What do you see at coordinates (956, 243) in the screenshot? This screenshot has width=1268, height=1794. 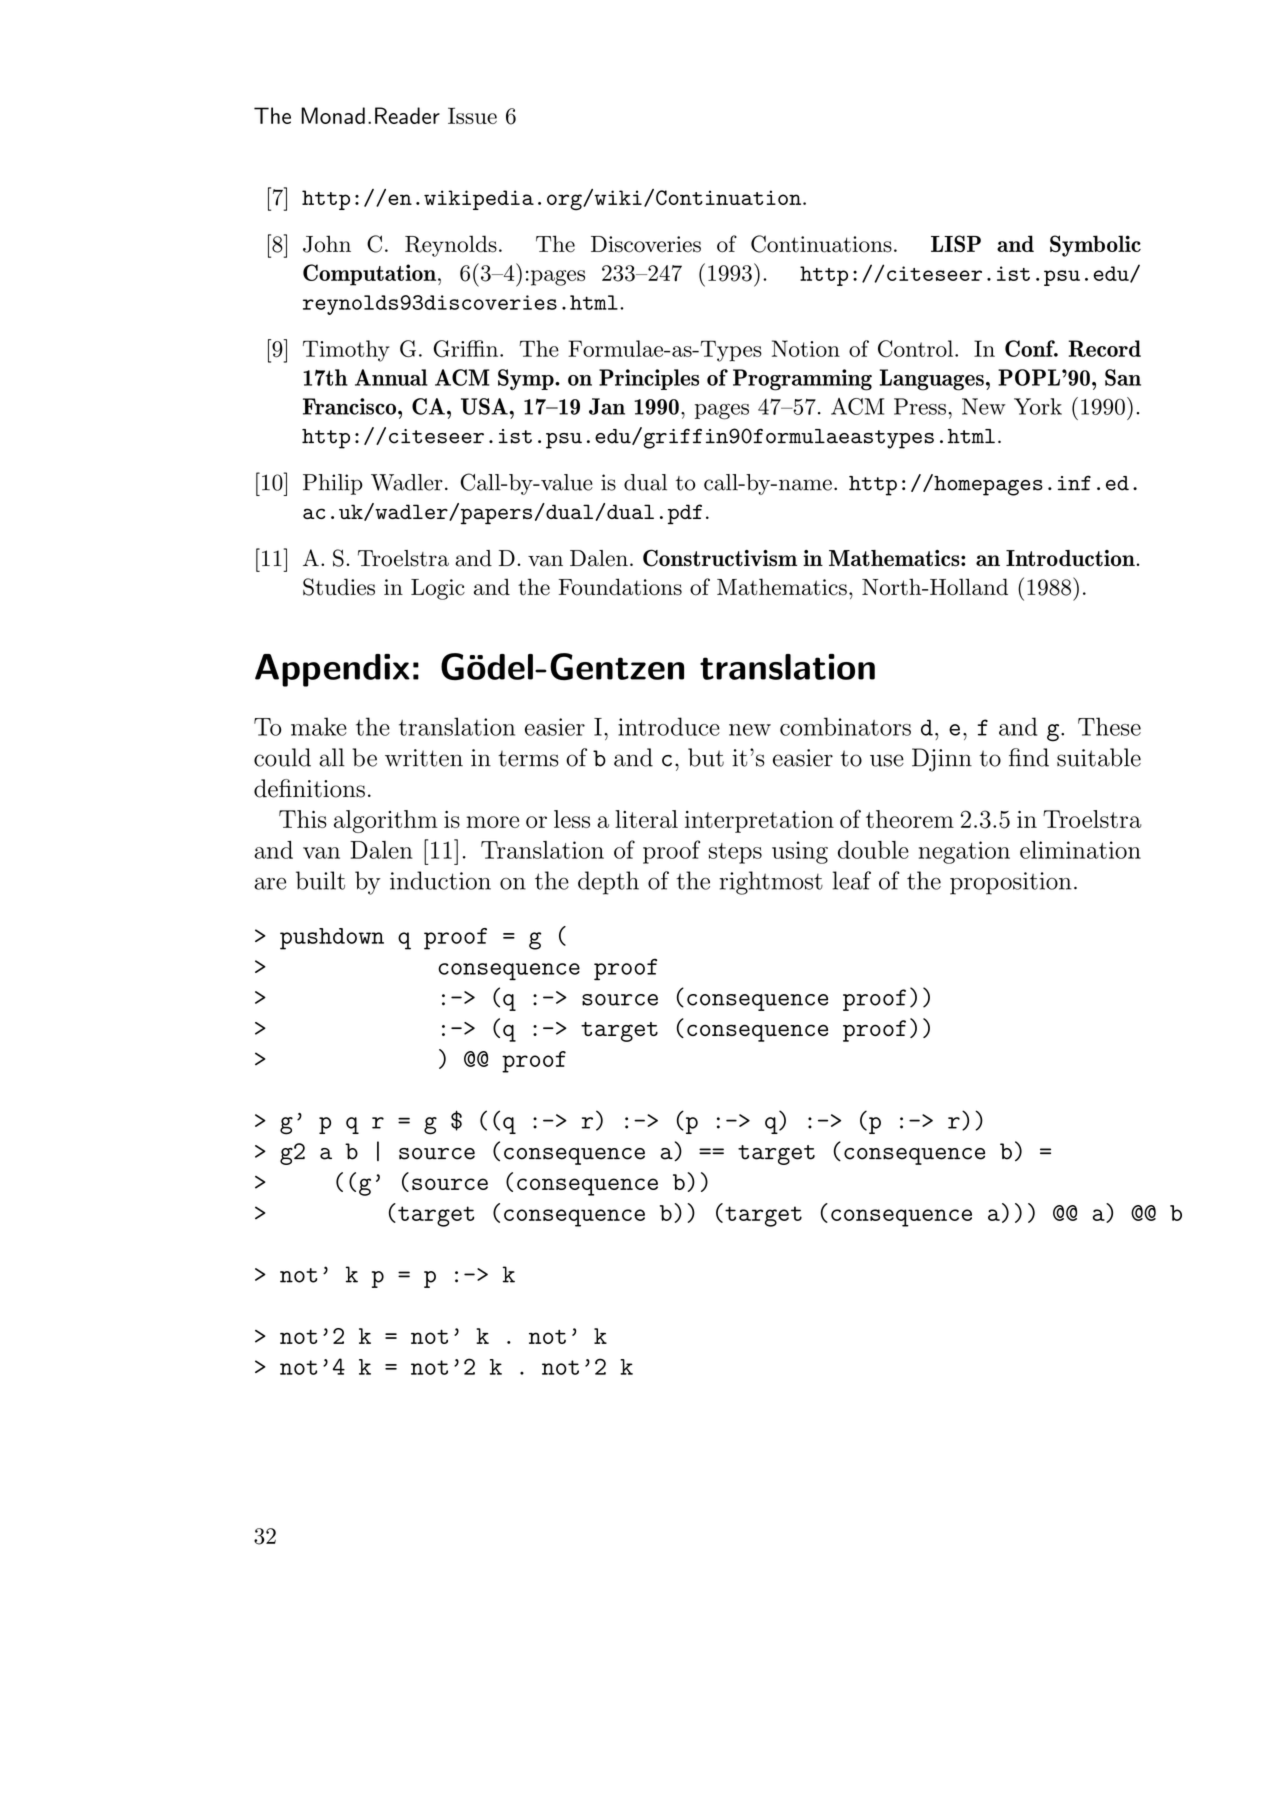 I see `LISP` at bounding box center [956, 243].
